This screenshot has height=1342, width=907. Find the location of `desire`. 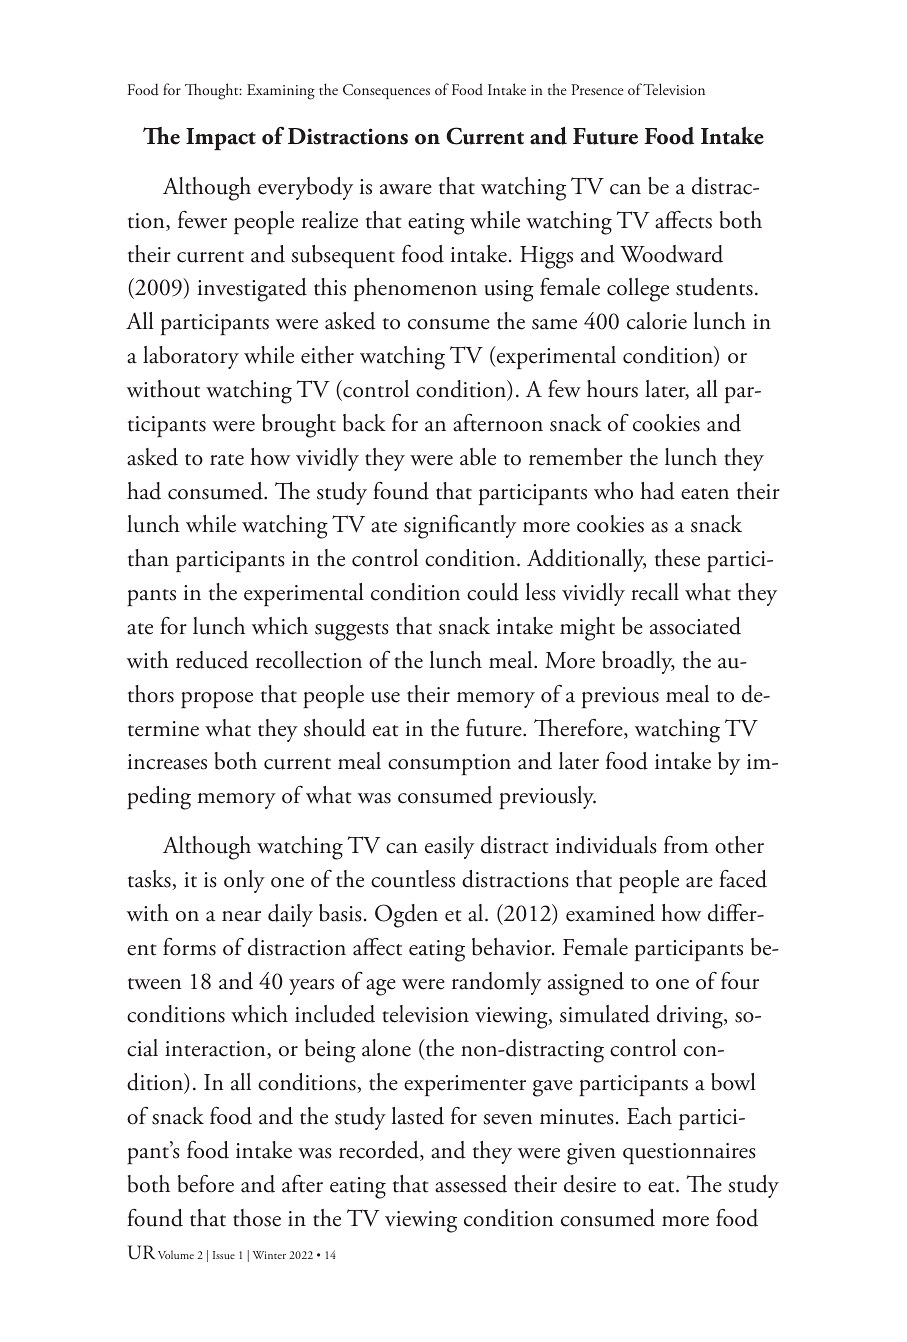

desire is located at coordinates (590, 1184).
